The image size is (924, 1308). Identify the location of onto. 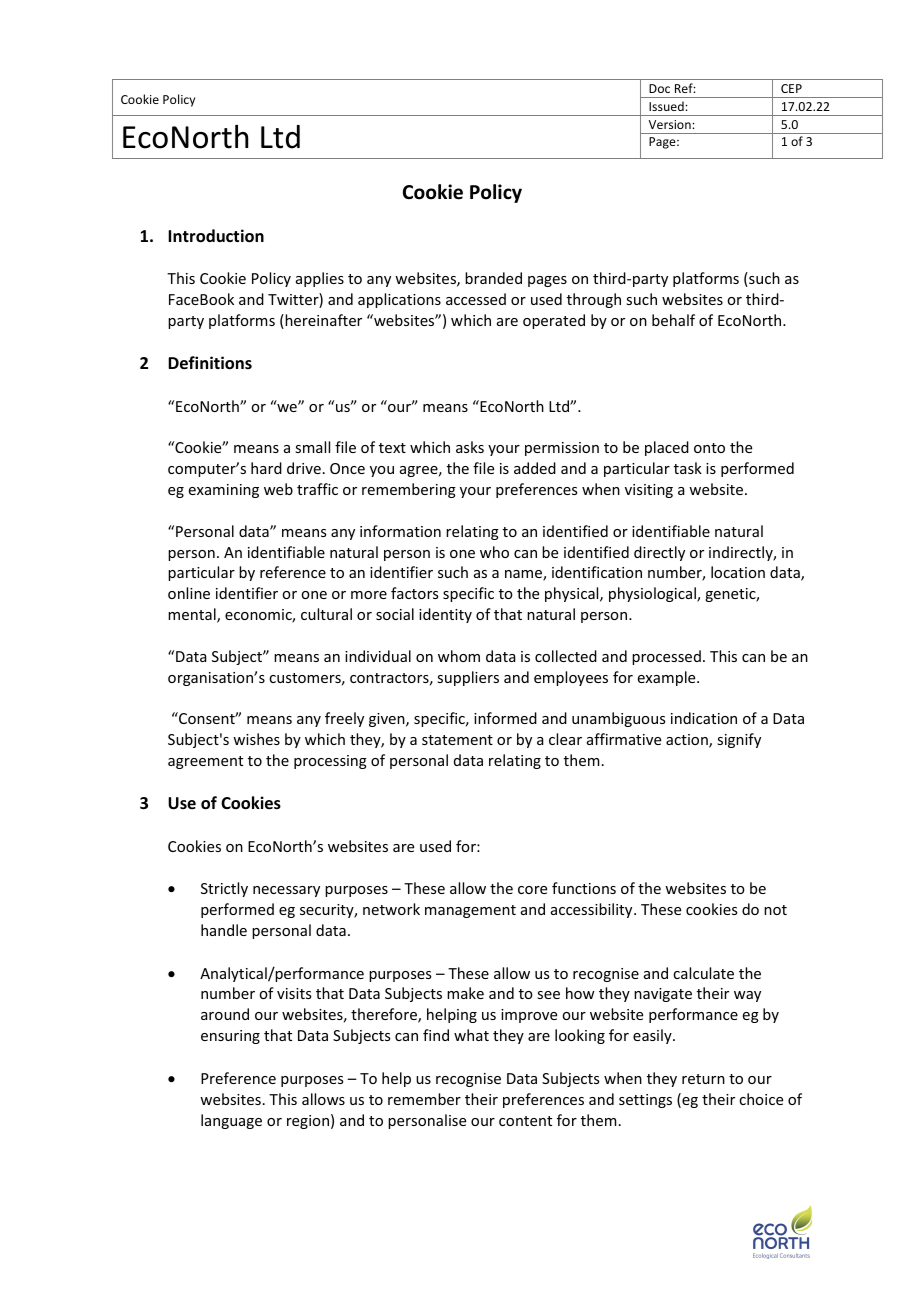
(709, 448).
